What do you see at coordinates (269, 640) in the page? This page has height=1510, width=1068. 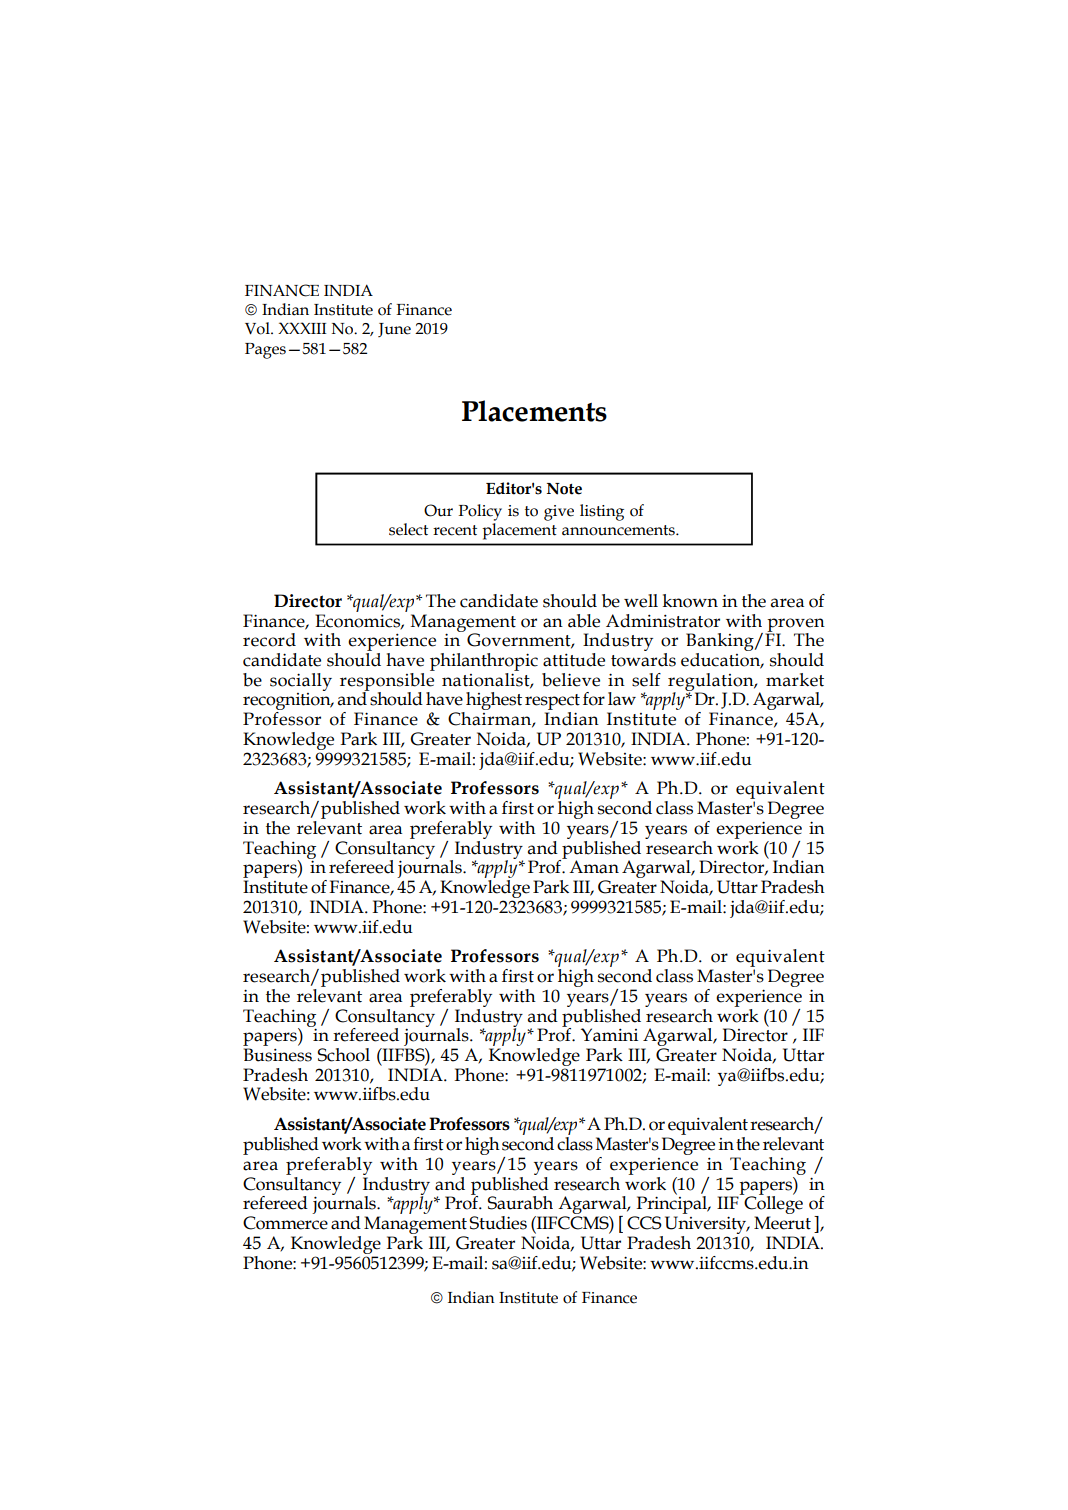 I see `record` at bounding box center [269, 640].
